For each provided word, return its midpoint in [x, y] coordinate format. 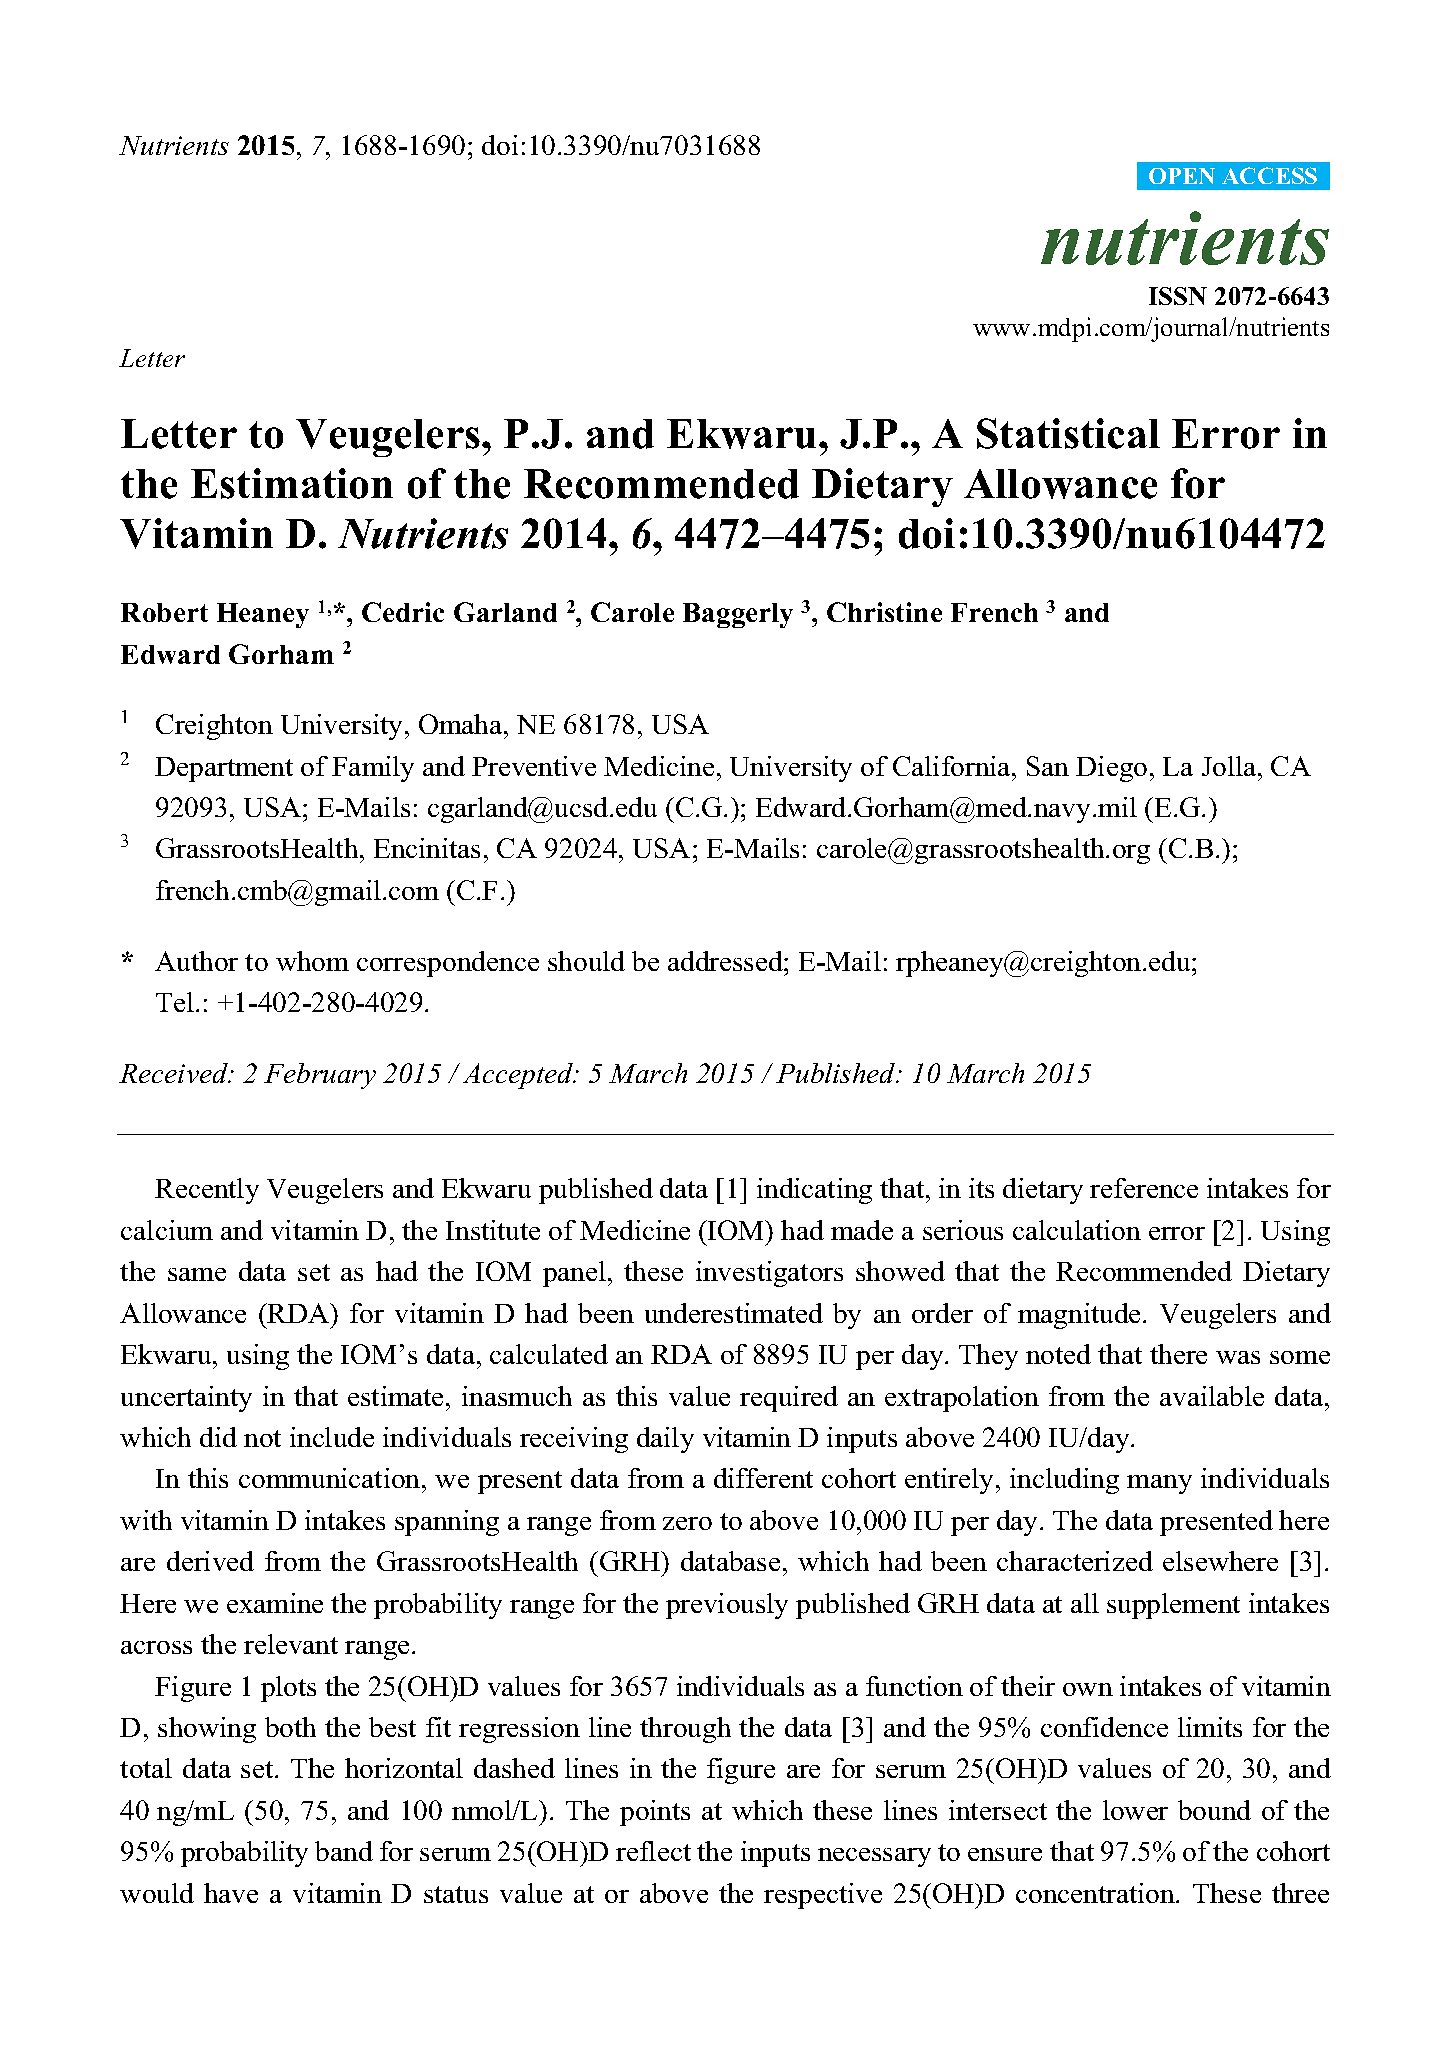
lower [1135, 1810]
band [344, 1851]
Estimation [292, 483]
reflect [653, 1851]
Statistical [1068, 433]
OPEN [1182, 176]
